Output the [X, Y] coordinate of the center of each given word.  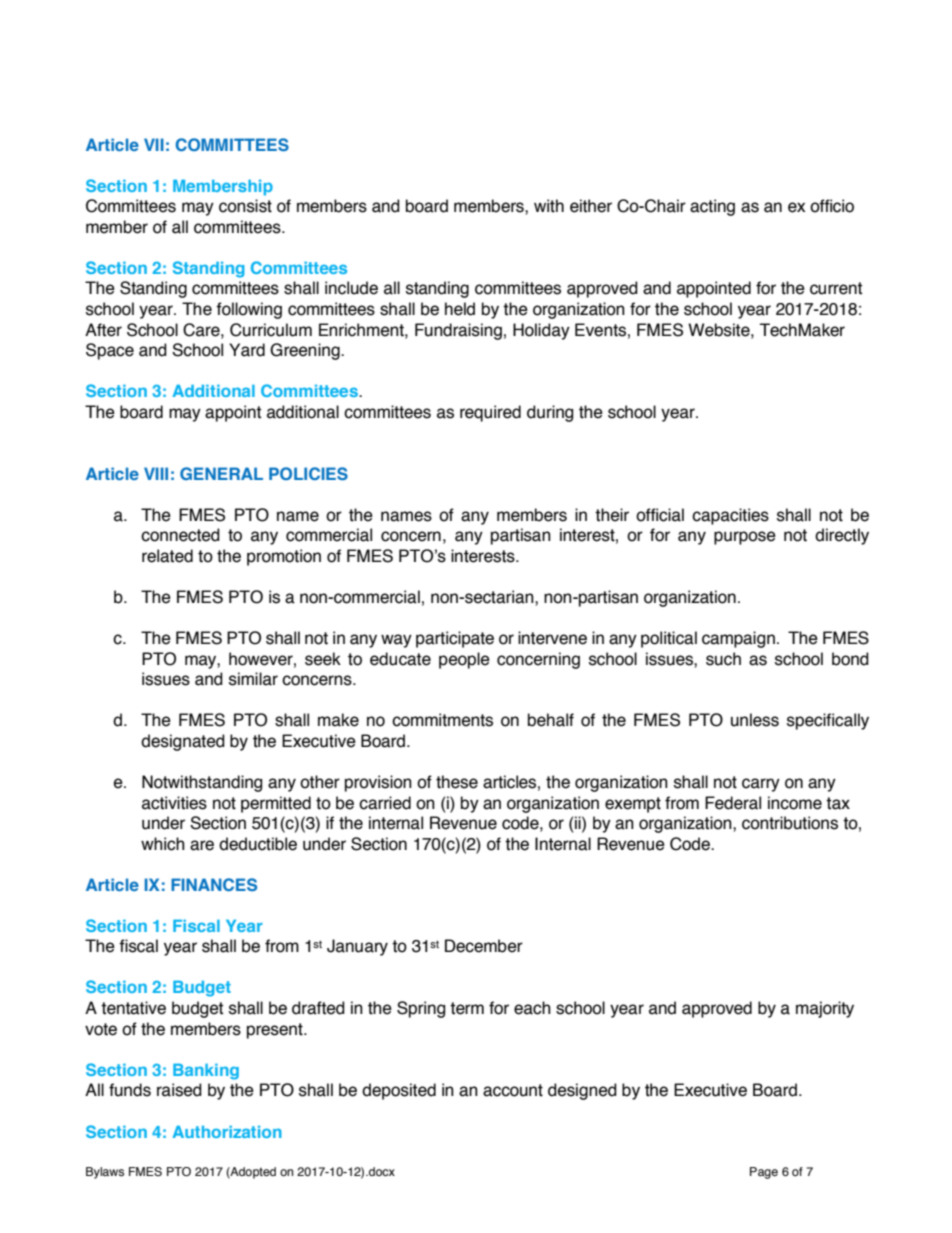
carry [761, 785]
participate [455, 639]
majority [825, 1009]
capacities [730, 516]
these [457, 782]
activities [174, 803]
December [484, 946]
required [490, 413]
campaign [738, 639]
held [460, 309]
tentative [133, 1008]
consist [245, 206]
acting [712, 207]
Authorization [227, 1132]
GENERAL [221, 473]
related [167, 556]
